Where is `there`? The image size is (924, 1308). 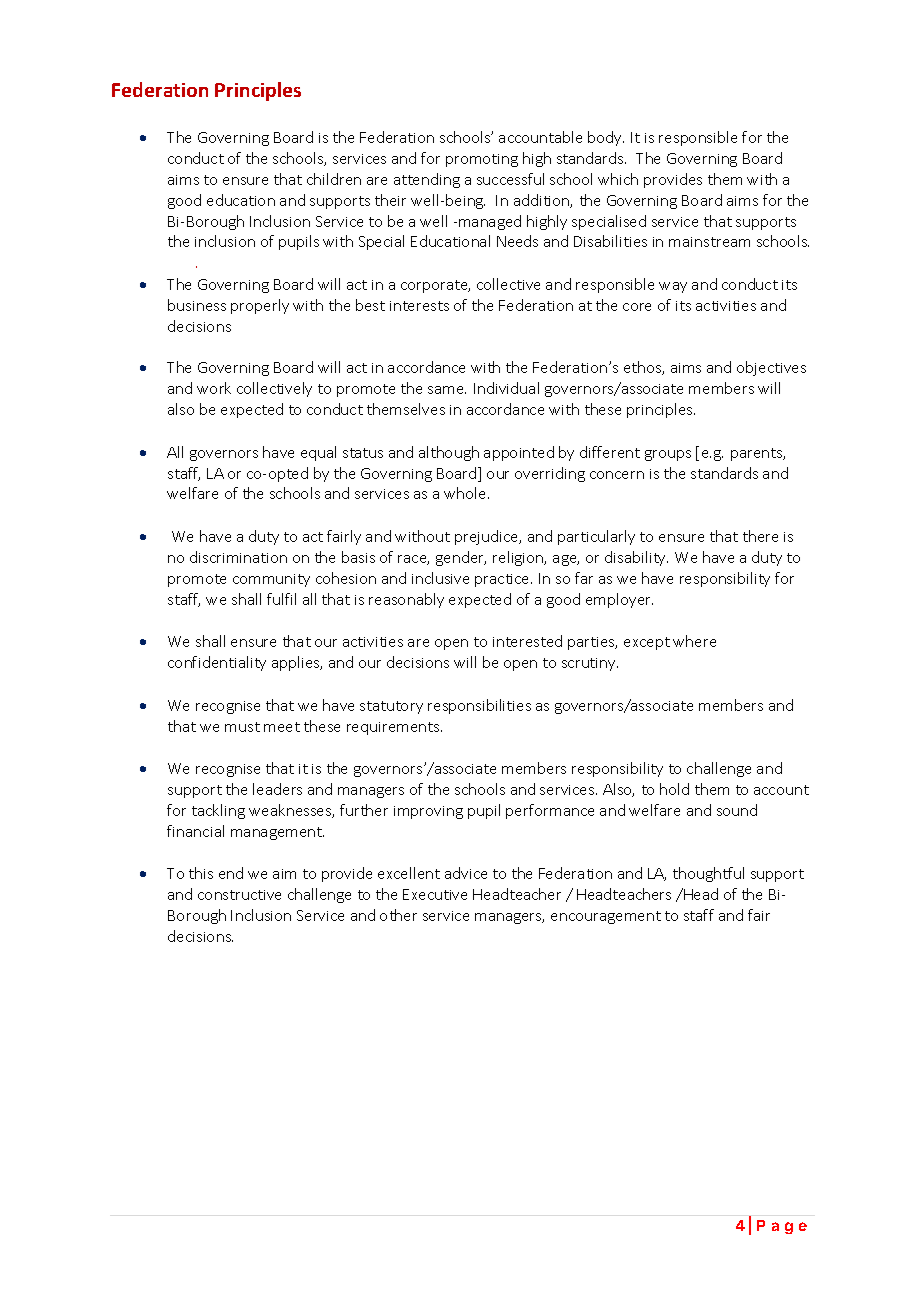 there is located at coordinates (760, 536).
